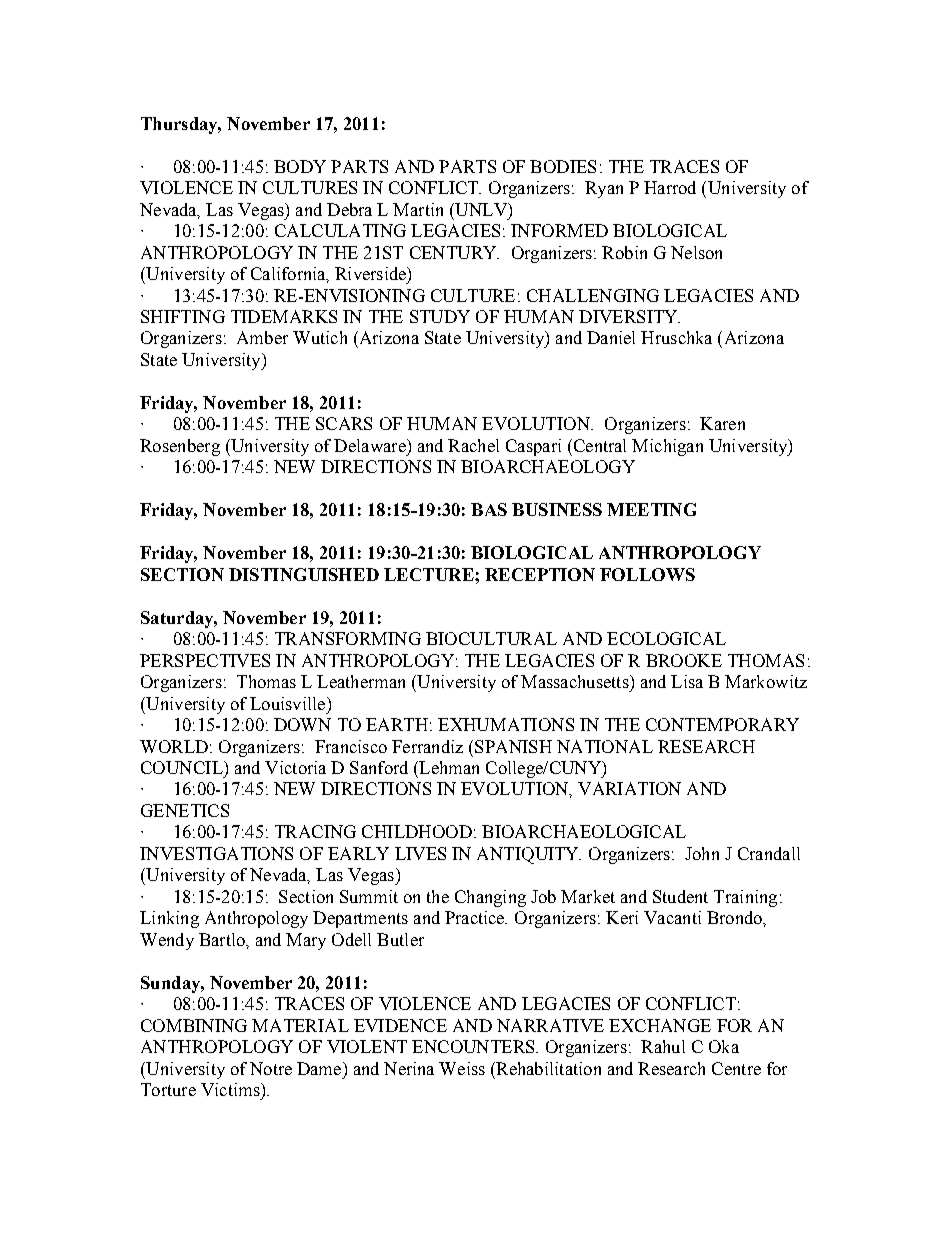  I want to click on Weiss, so click(462, 1068).
